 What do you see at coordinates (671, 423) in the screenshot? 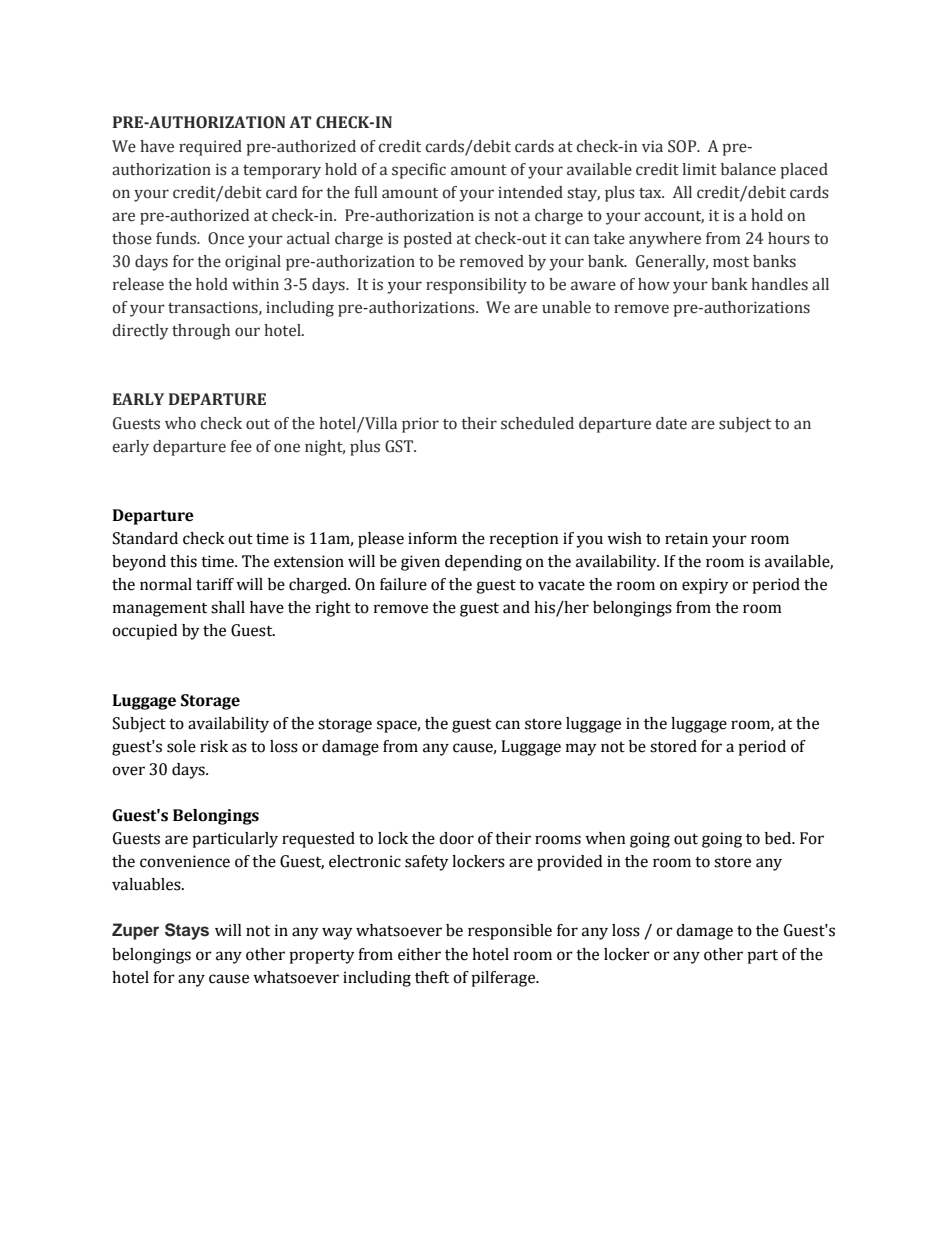
I see `date` at bounding box center [671, 423].
